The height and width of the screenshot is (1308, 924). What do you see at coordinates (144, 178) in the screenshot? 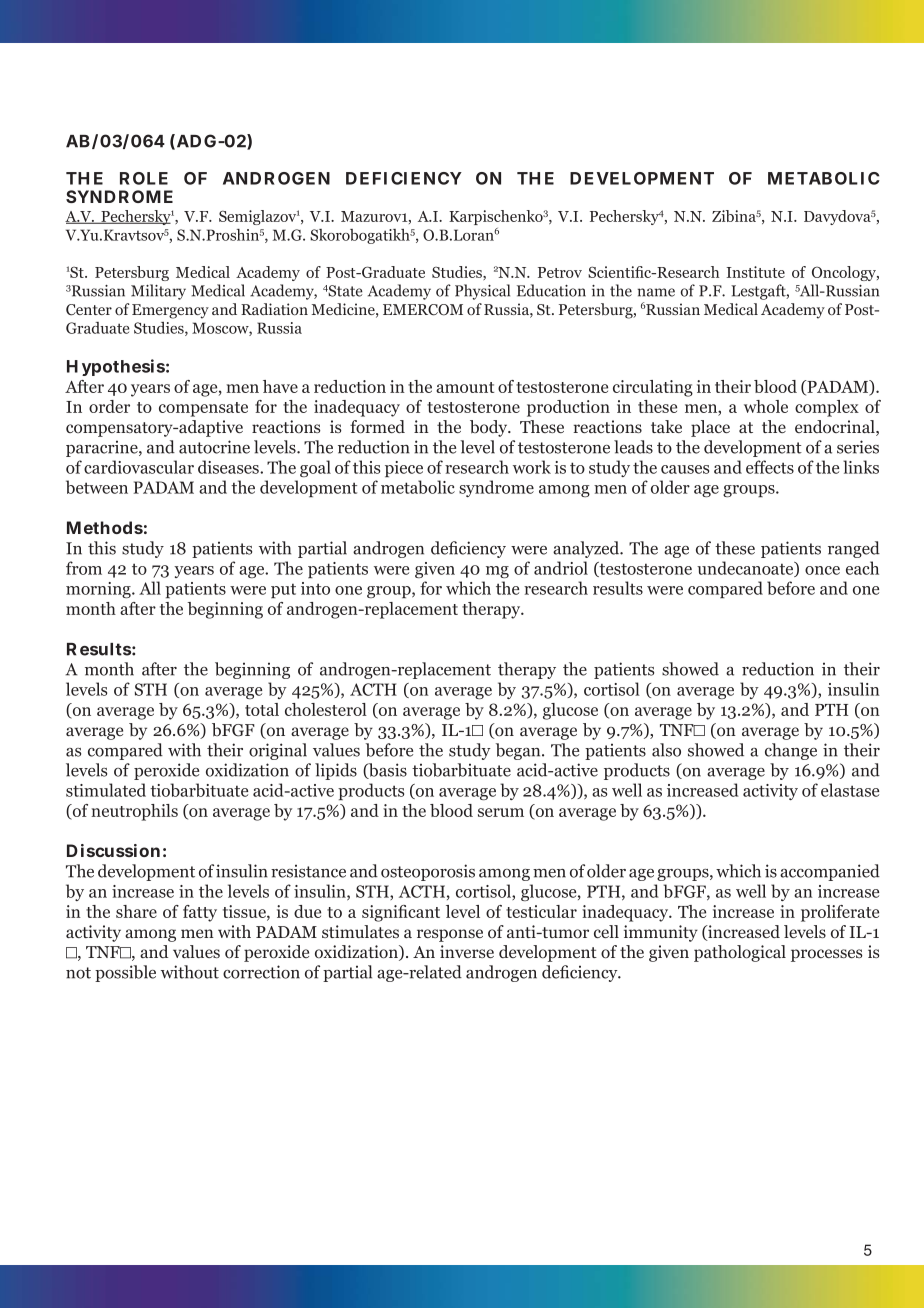
I see `ROLE` at bounding box center [144, 178].
